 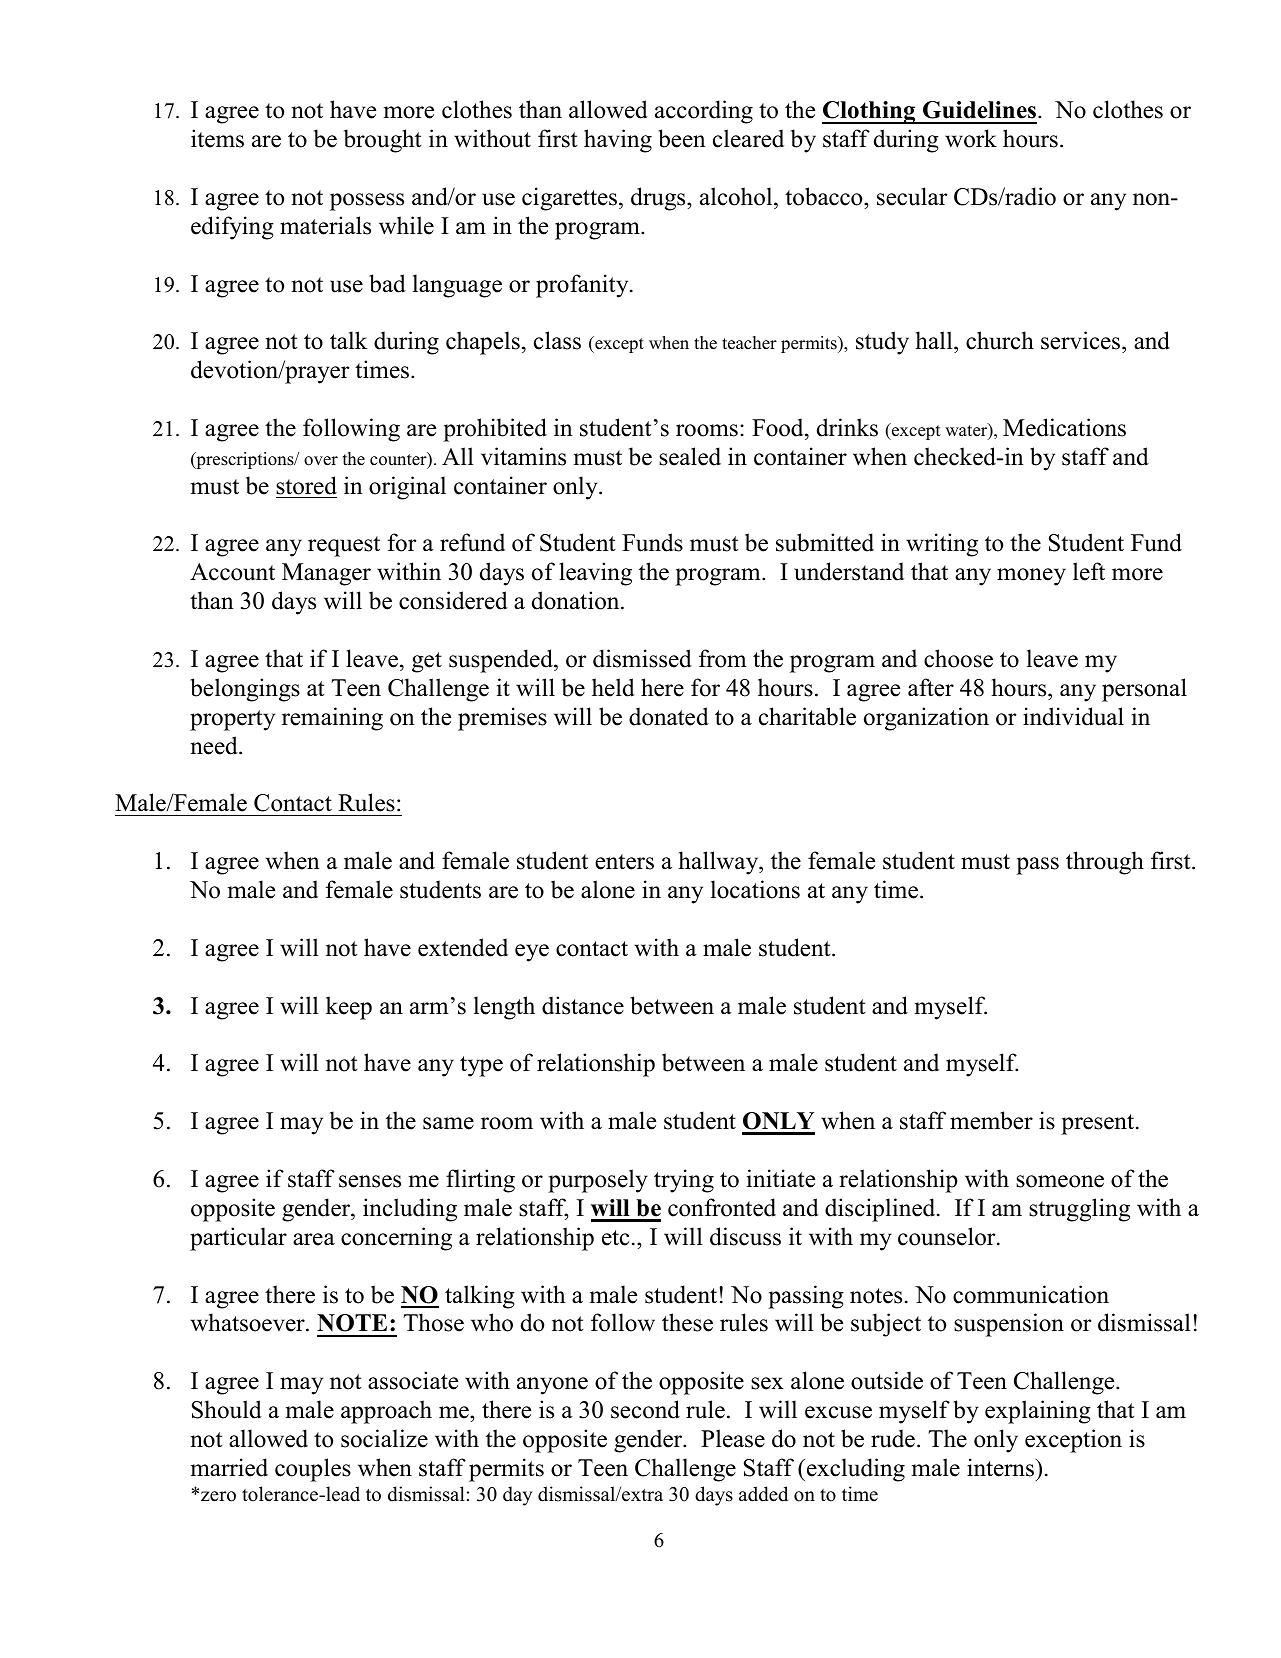 What do you see at coordinates (370, 1181) in the screenshot?
I see `senses` at bounding box center [370, 1181].
